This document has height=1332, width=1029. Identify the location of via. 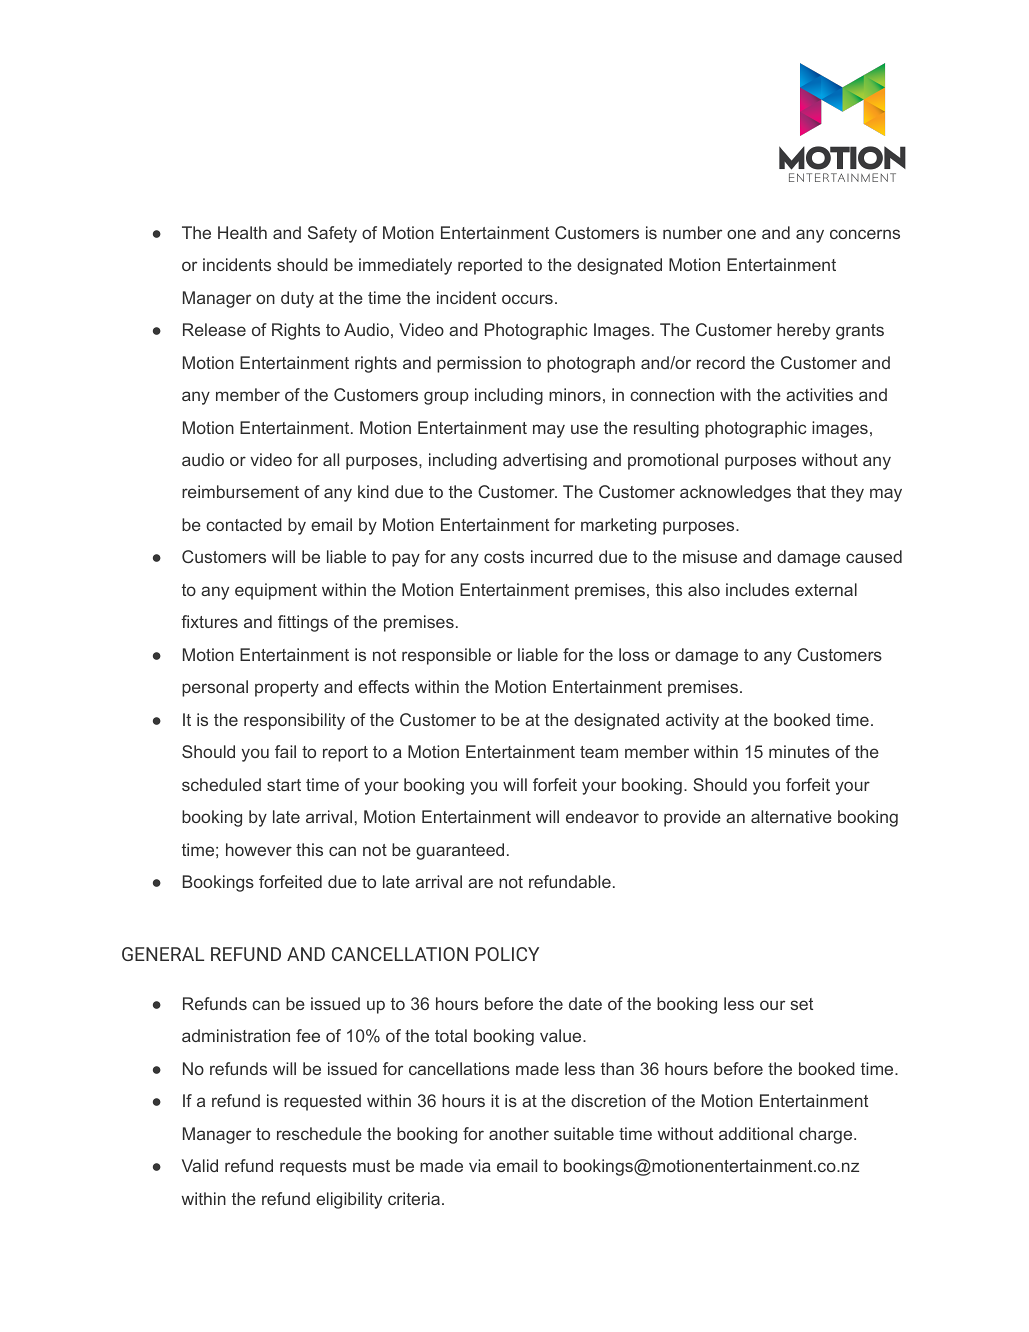
(480, 1165).
